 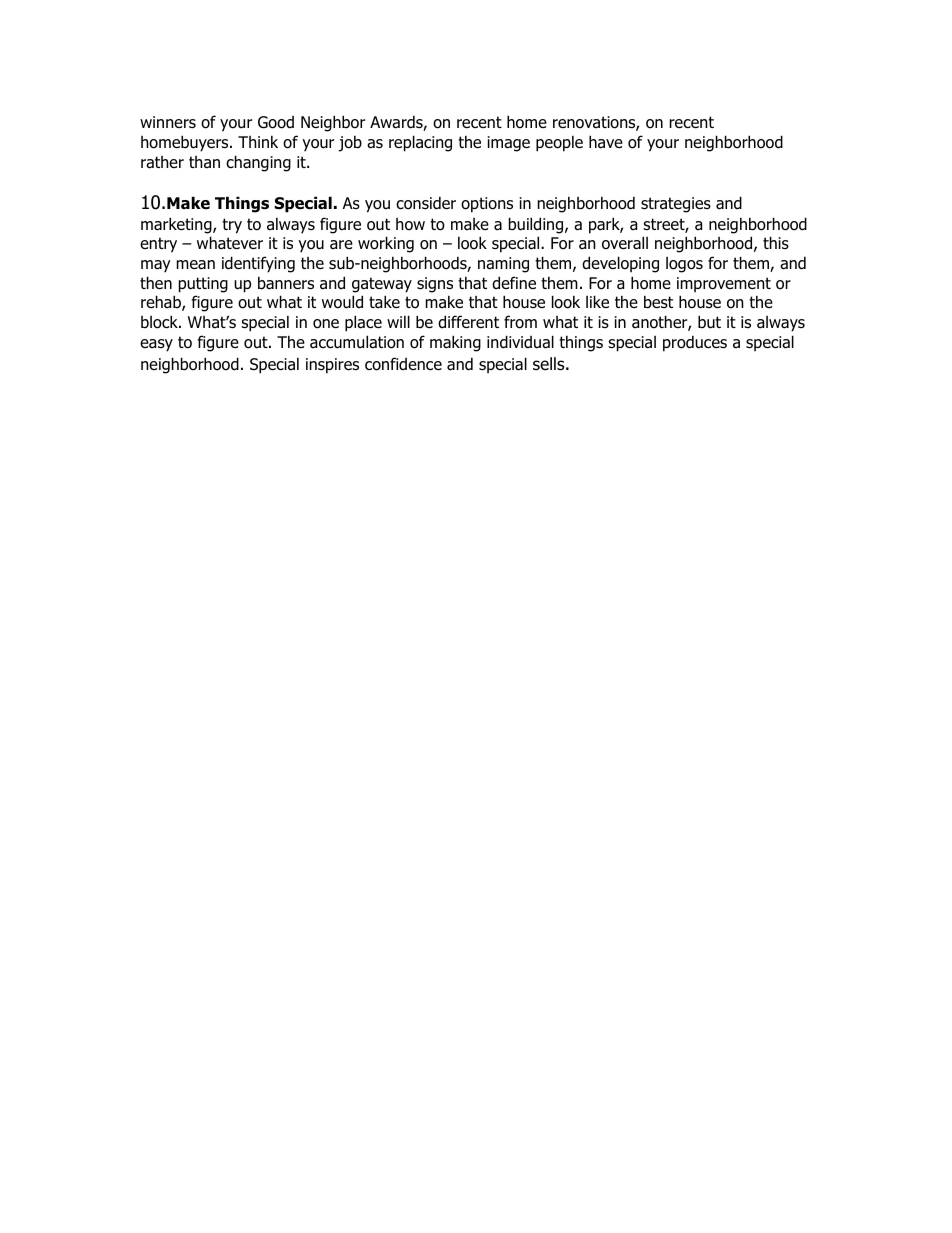 What do you see at coordinates (435, 285) in the screenshot?
I see `signs` at bounding box center [435, 285].
